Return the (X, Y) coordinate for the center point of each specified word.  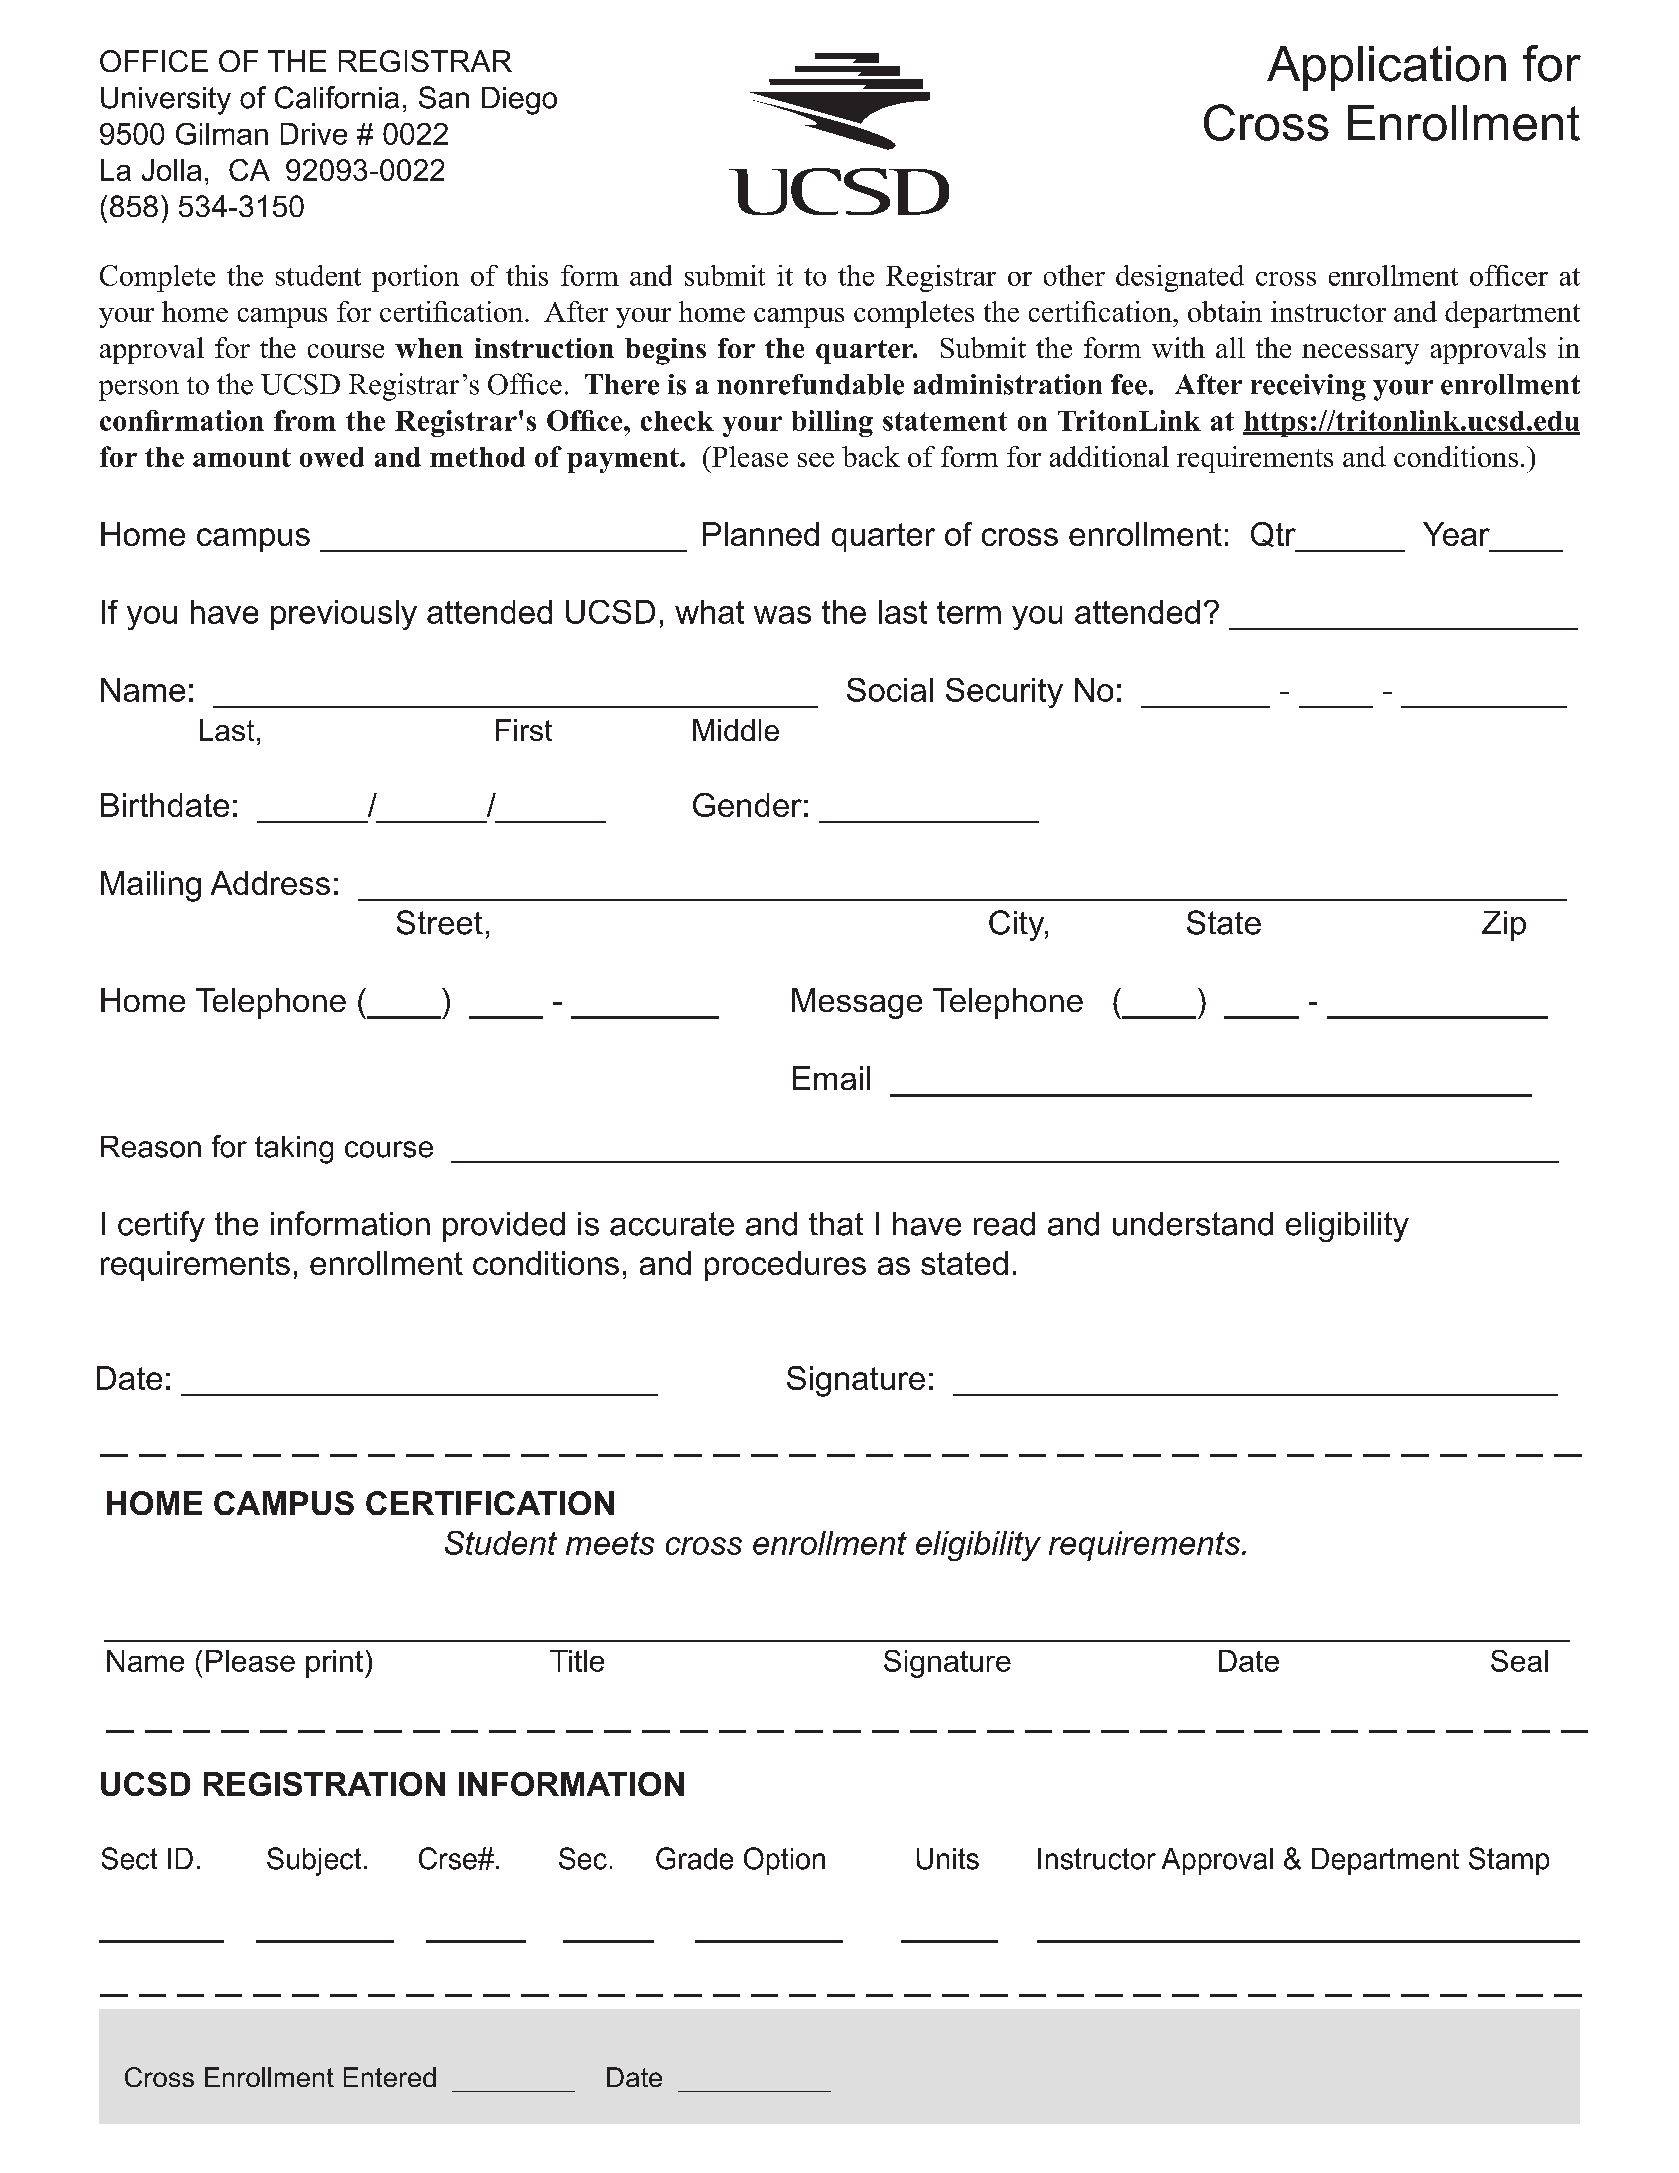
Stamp (1509, 1861)
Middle (736, 730)
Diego (519, 101)
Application (1386, 68)
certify (161, 1226)
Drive (314, 134)
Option (784, 1861)
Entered (390, 2077)
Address (270, 883)
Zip (1504, 926)
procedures (785, 1266)
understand (1193, 1224)
